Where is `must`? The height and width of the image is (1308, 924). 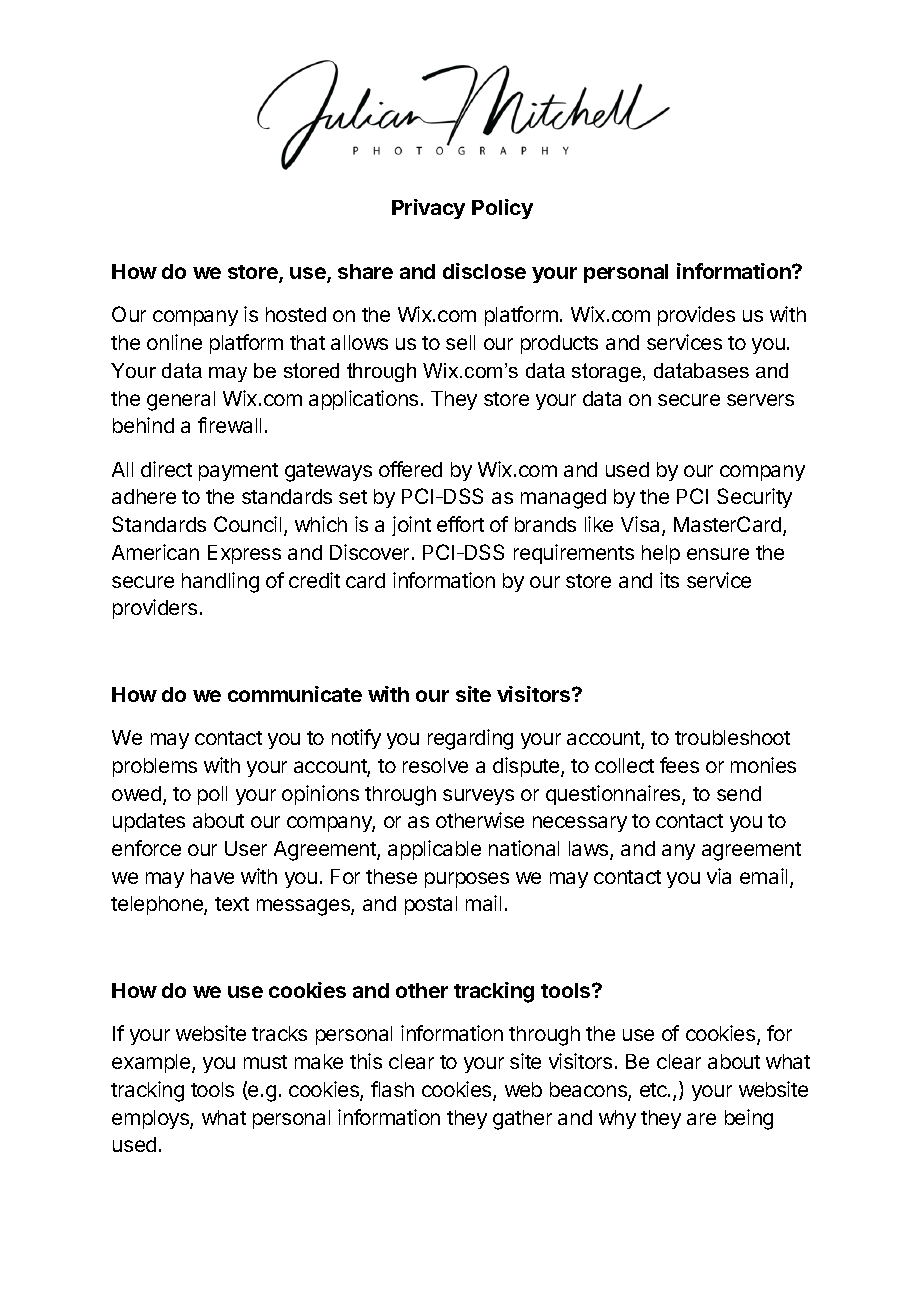 must is located at coordinates (265, 1062).
